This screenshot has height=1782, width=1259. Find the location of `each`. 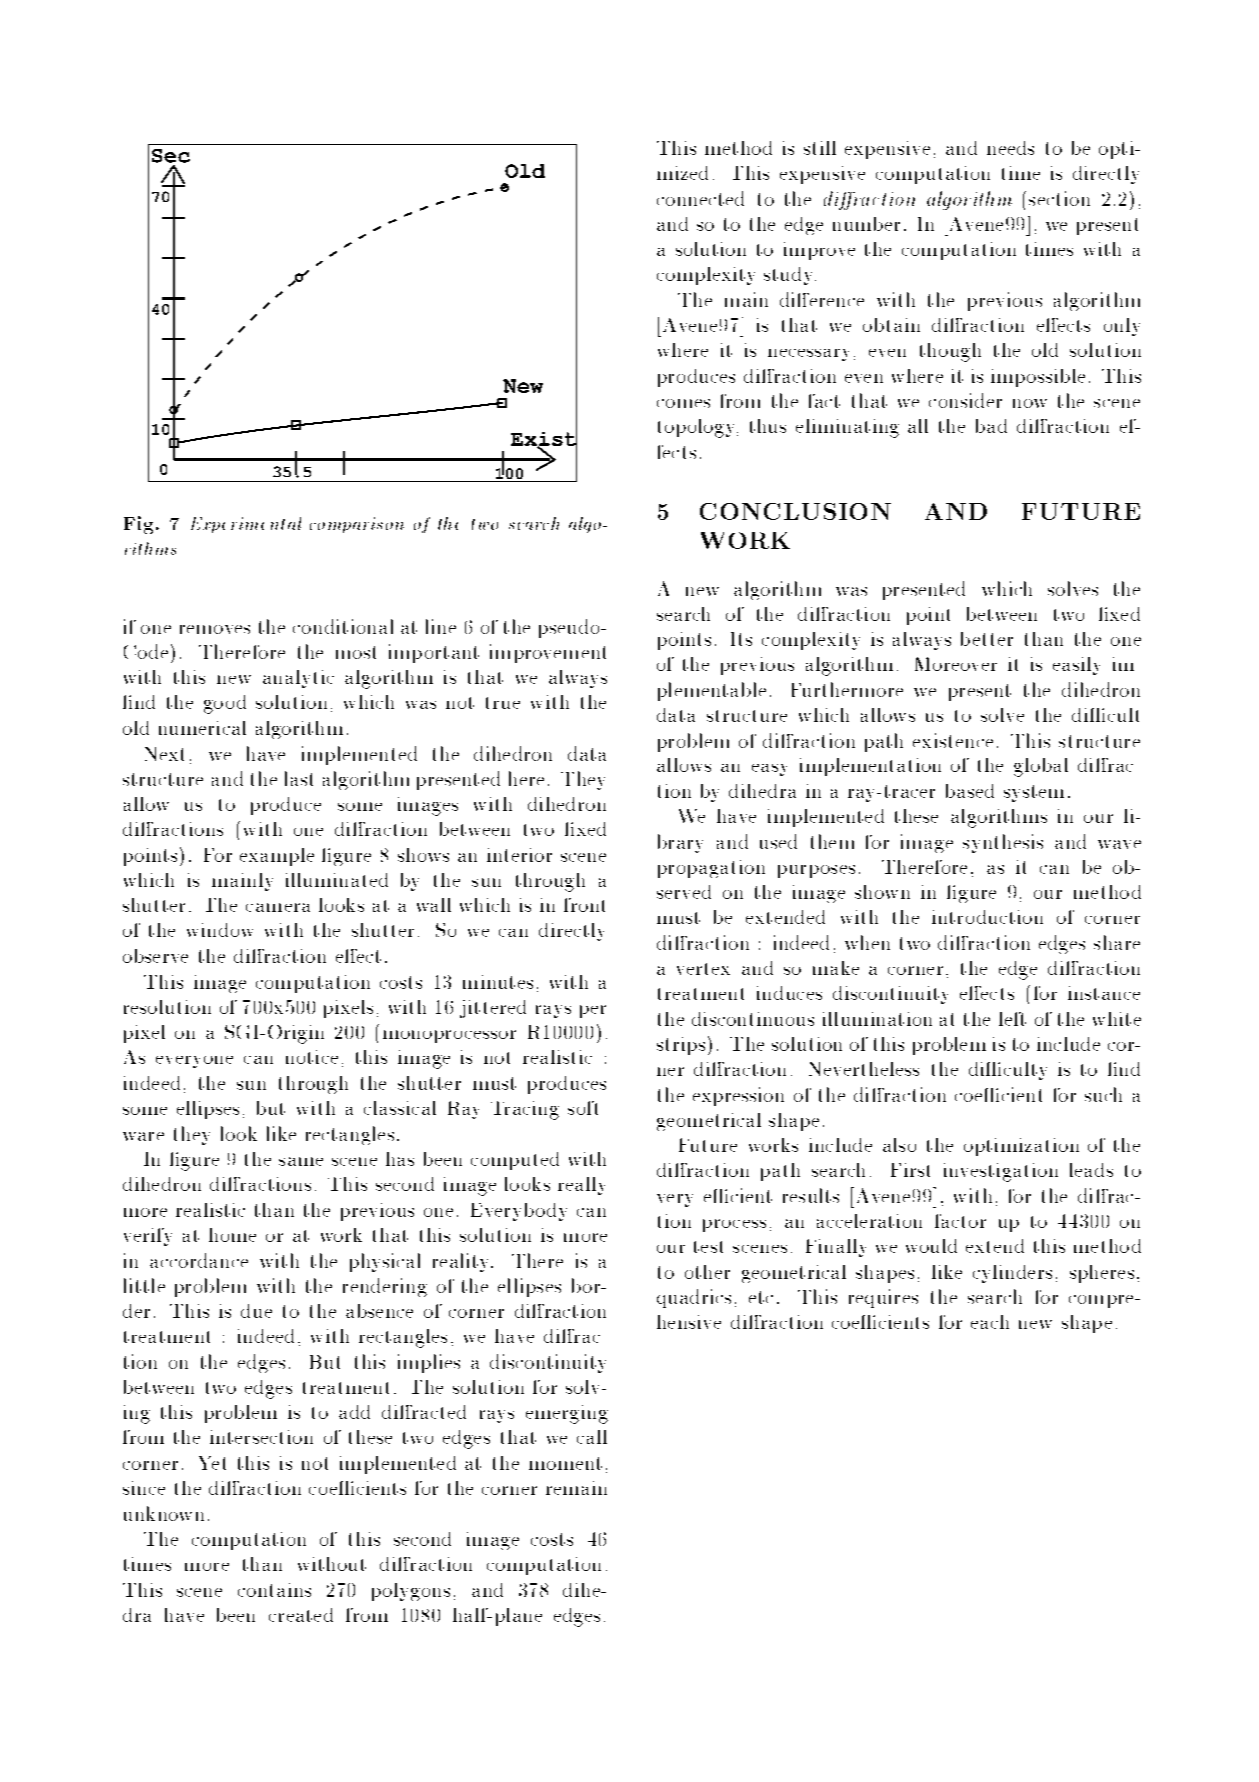

each is located at coordinates (990, 1322).
